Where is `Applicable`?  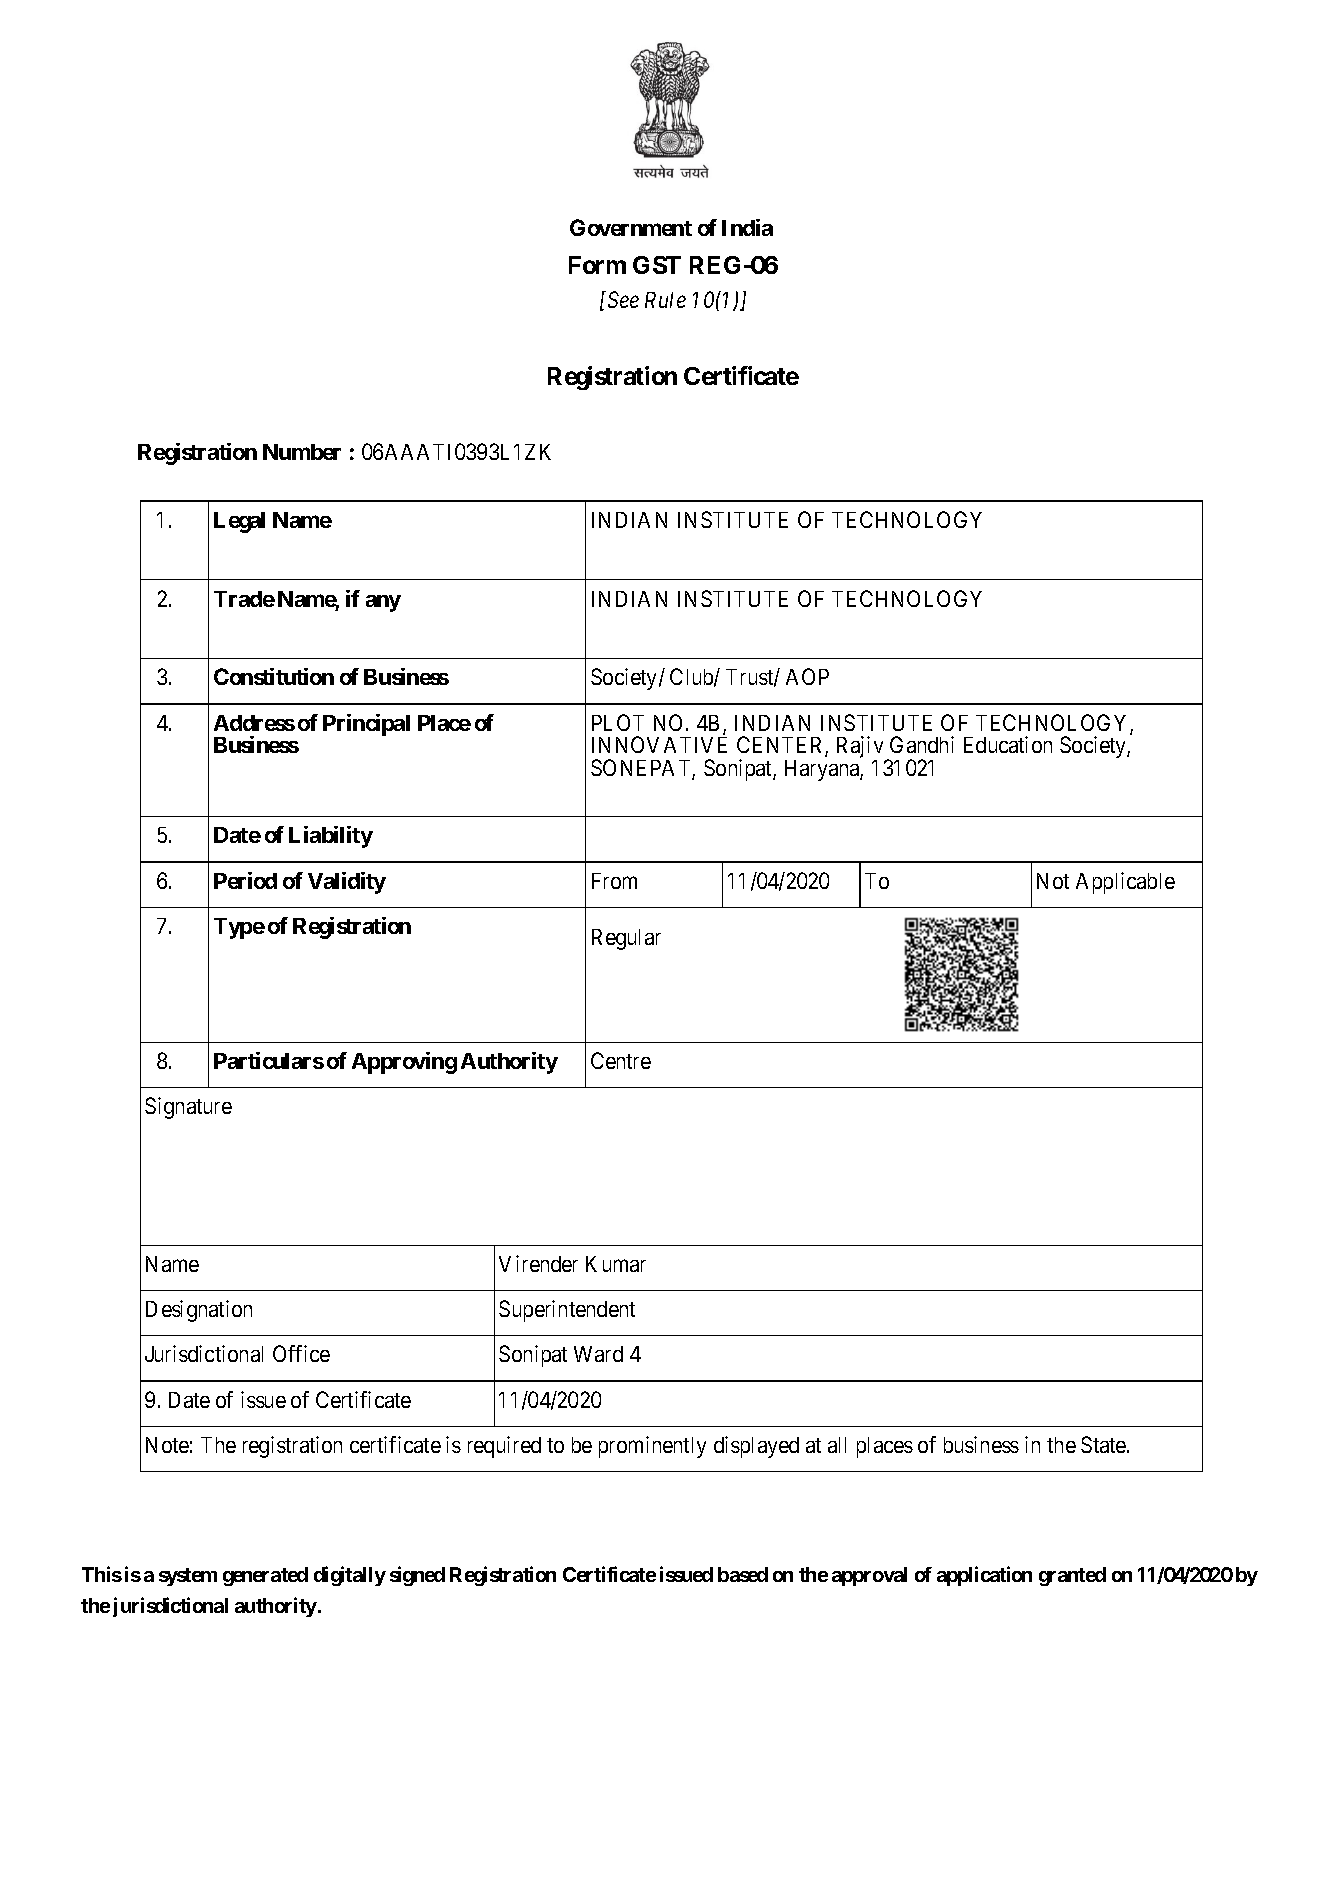 Applicable is located at coordinates (1125, 883).
